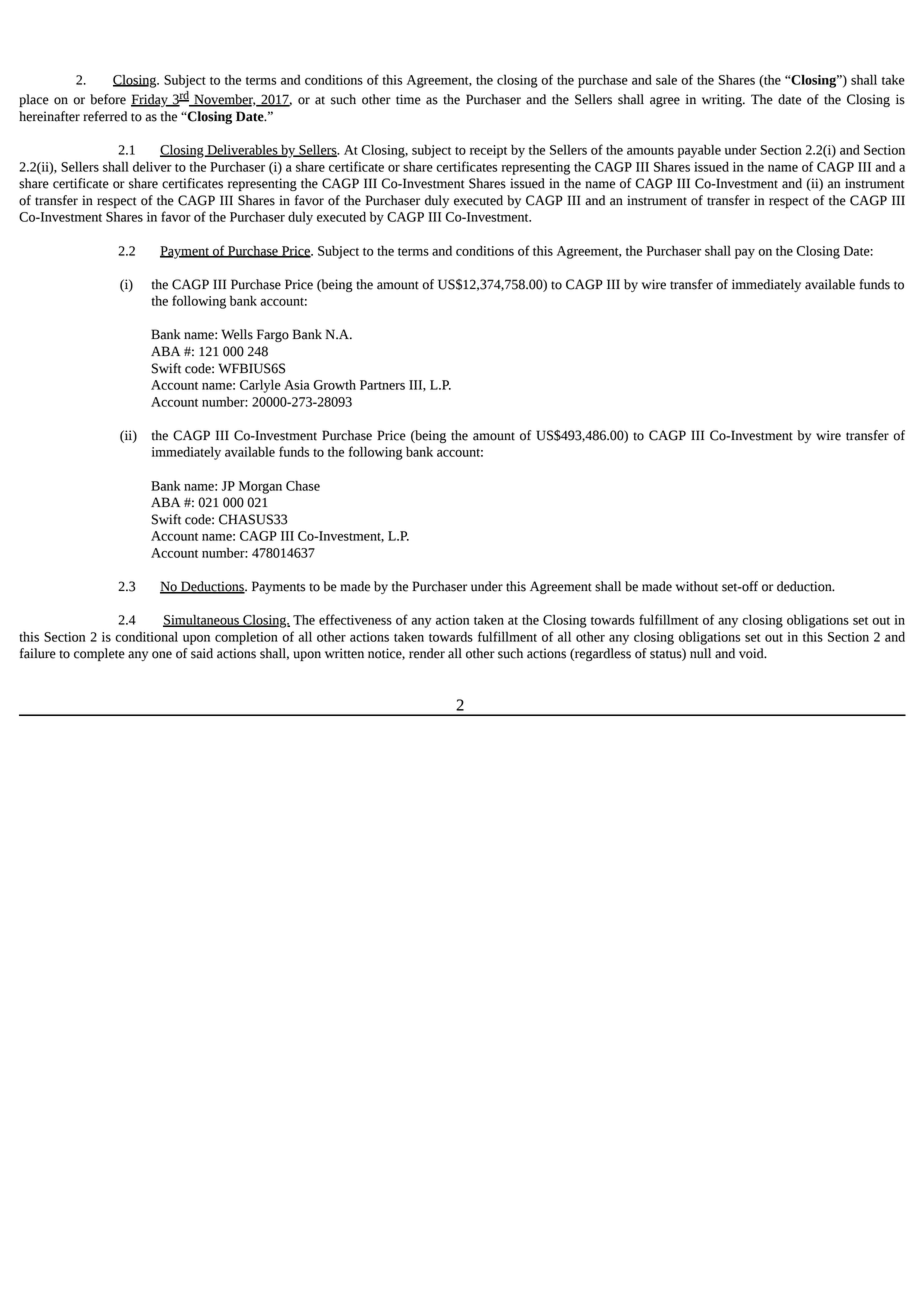 This screenshot has width=924, height=1308. What do you see at coordinates (146, 636) in the screenshot?
I see `conditional` at bounding box center [146, 636].
